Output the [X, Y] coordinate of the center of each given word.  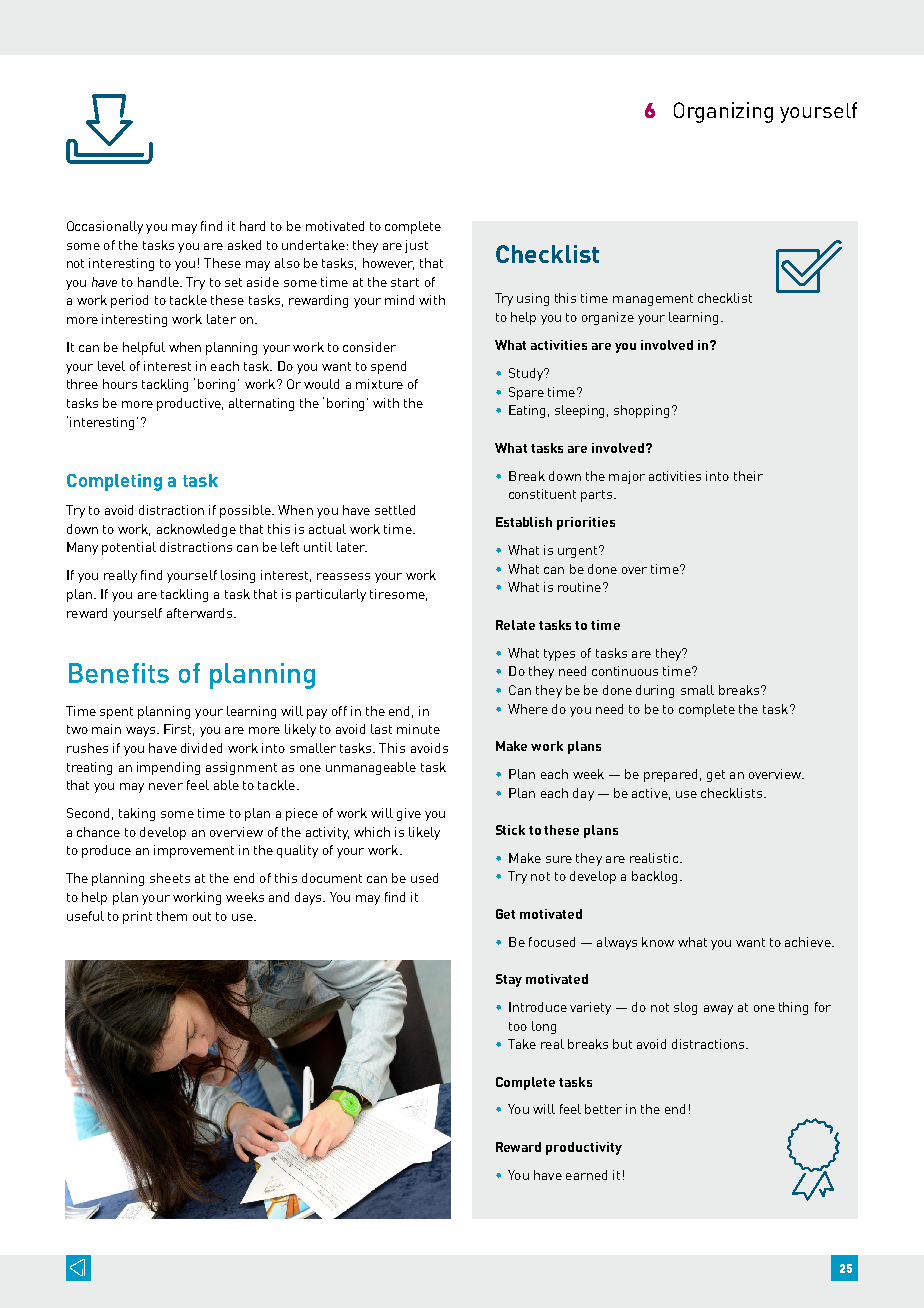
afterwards [201, 613]
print [137, 917]
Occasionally [105, 227]
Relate [515, 625]
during [655, 691]
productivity [584, 1148]
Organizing [723, 112]
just [416, 246]
